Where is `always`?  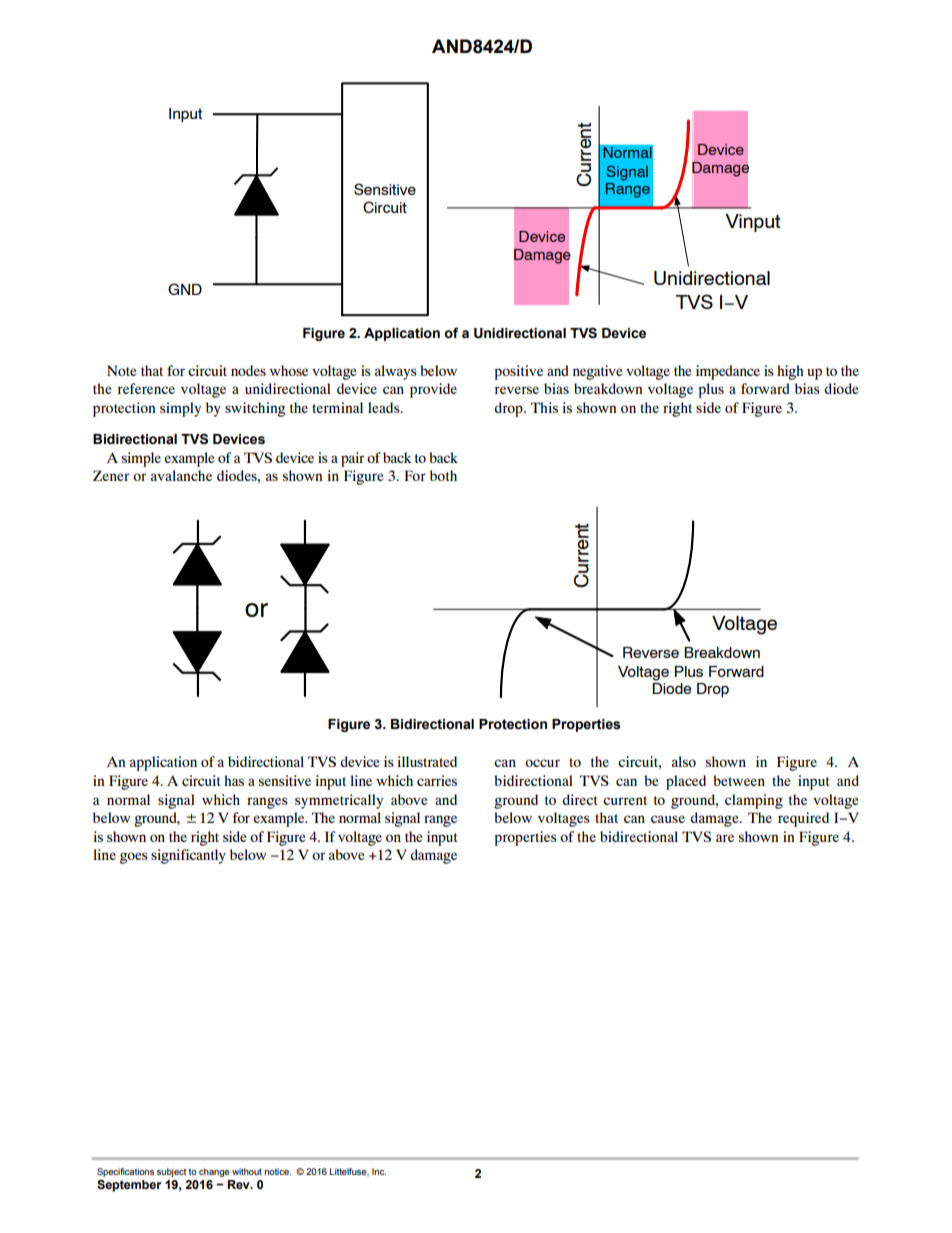
always is located at coordinates (396, 372).
